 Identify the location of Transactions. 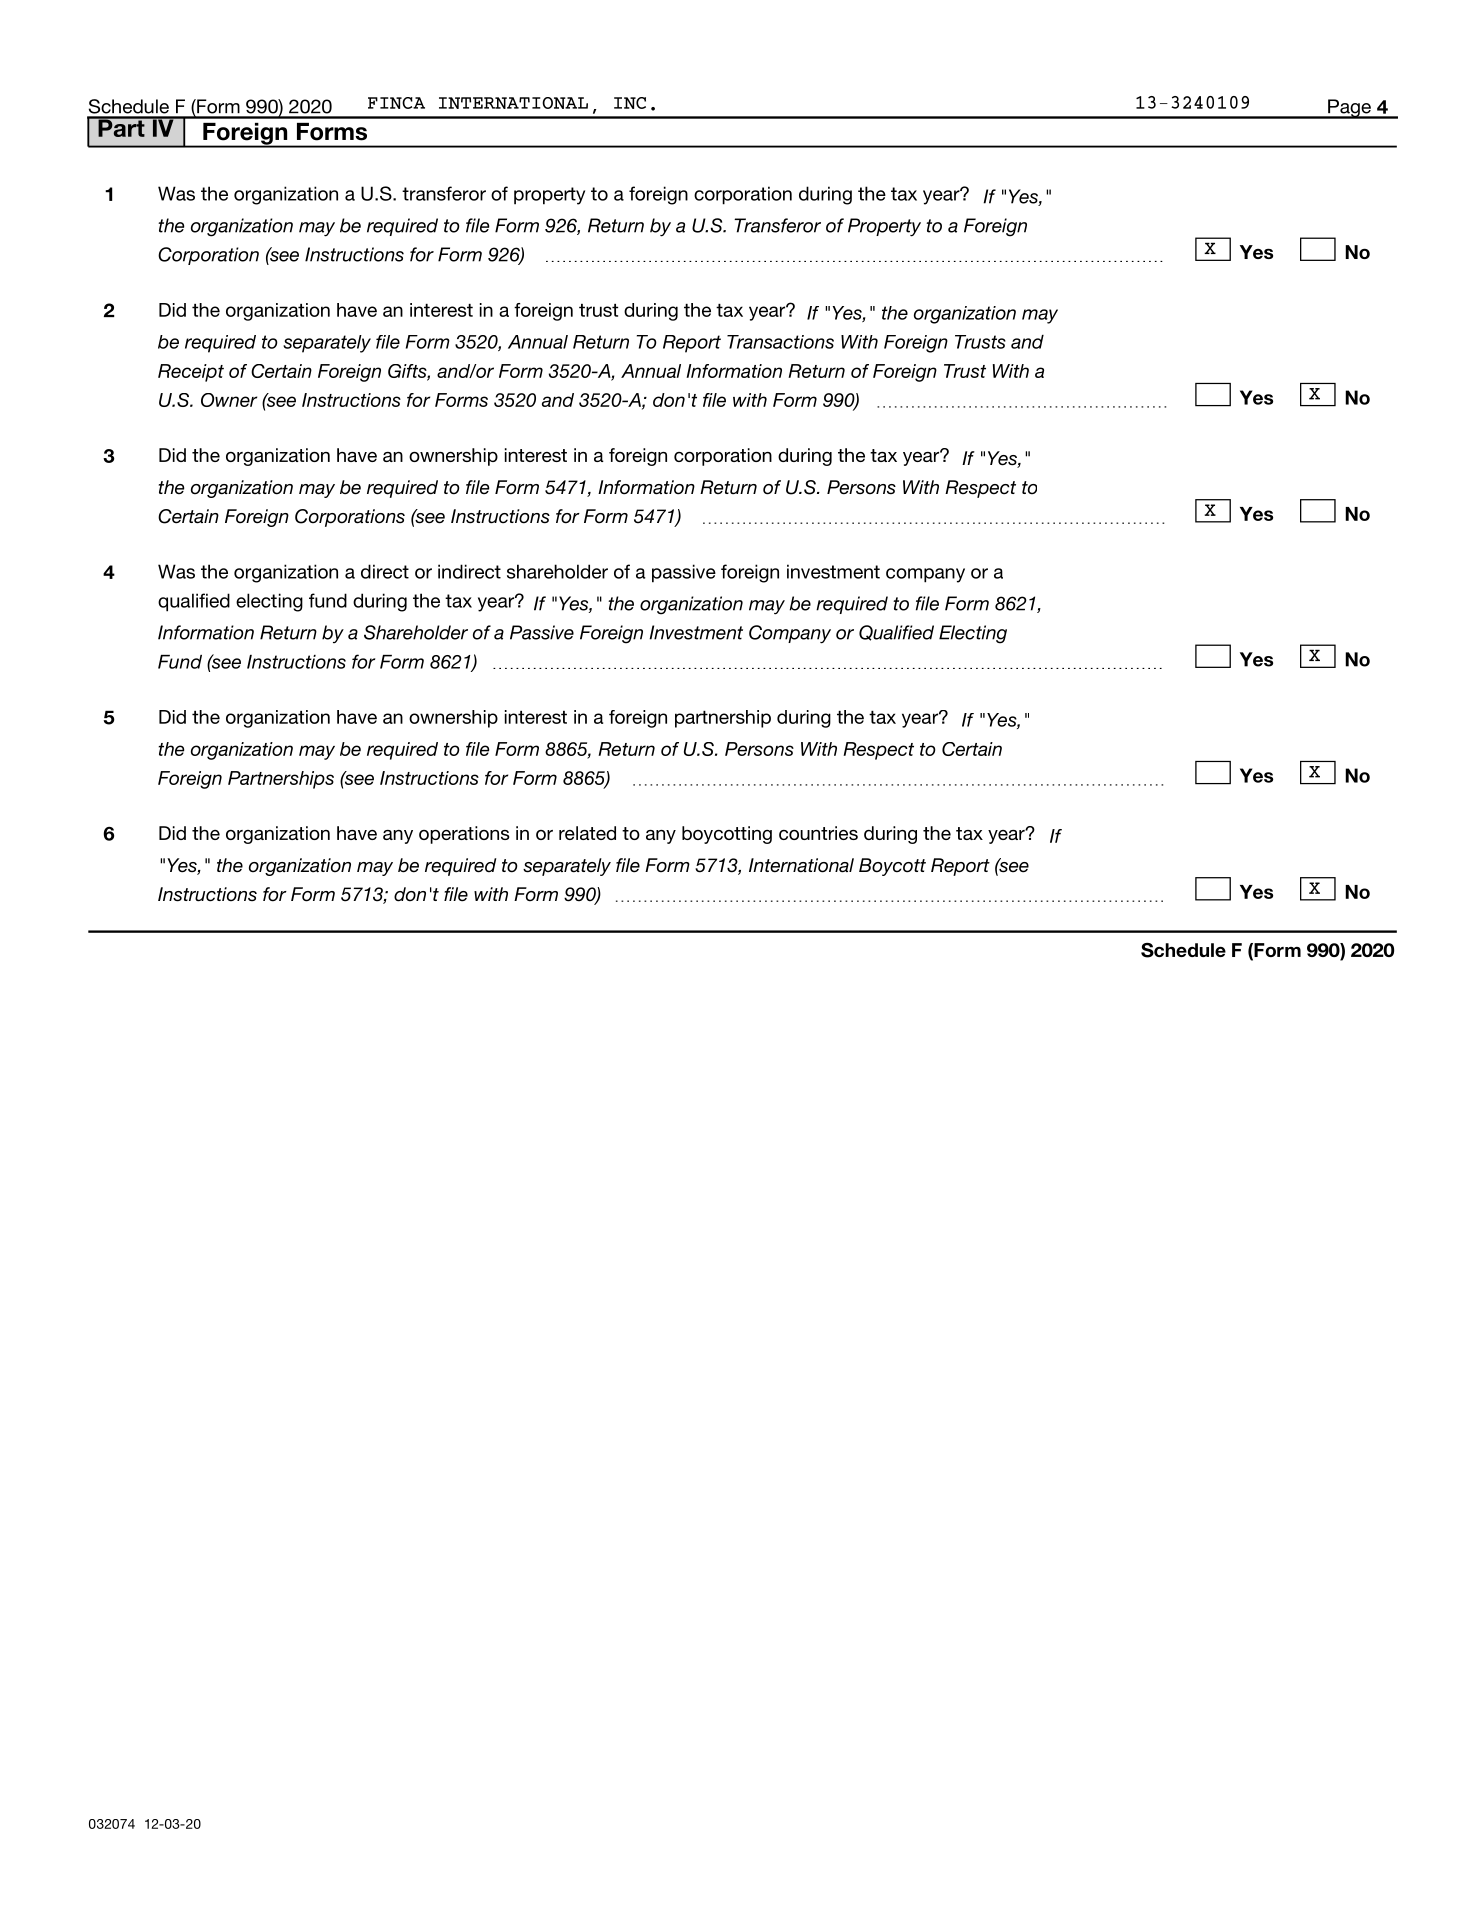
(780, 342).
